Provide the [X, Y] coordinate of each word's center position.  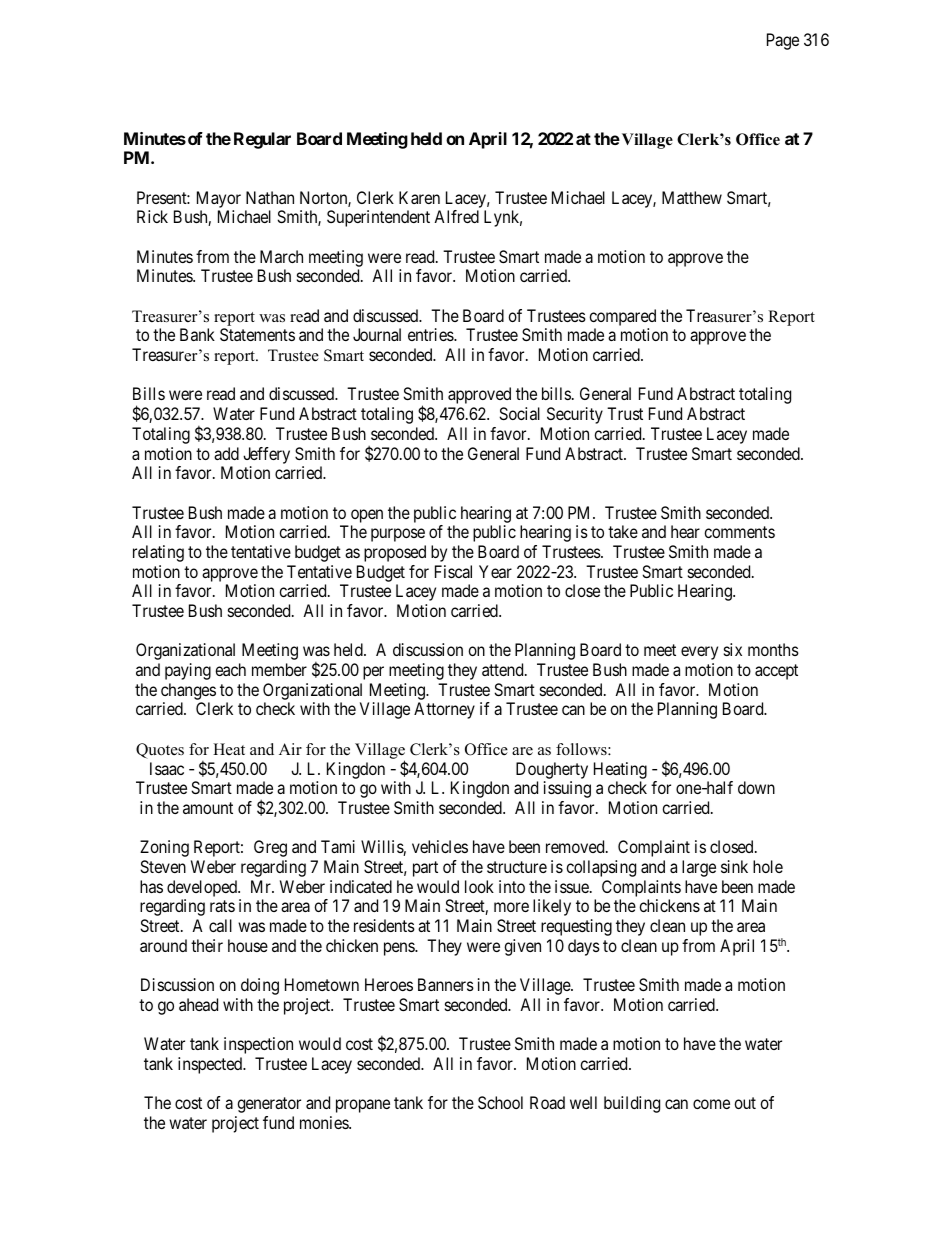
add [226, 453]
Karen [419, 197]
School [500, 1102]
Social [519, 413]
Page [783, 41]
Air [290, 749]
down [756, 787]
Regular [262, 140]
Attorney [444, 710]
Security [575, 415]
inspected [211, 1065]
